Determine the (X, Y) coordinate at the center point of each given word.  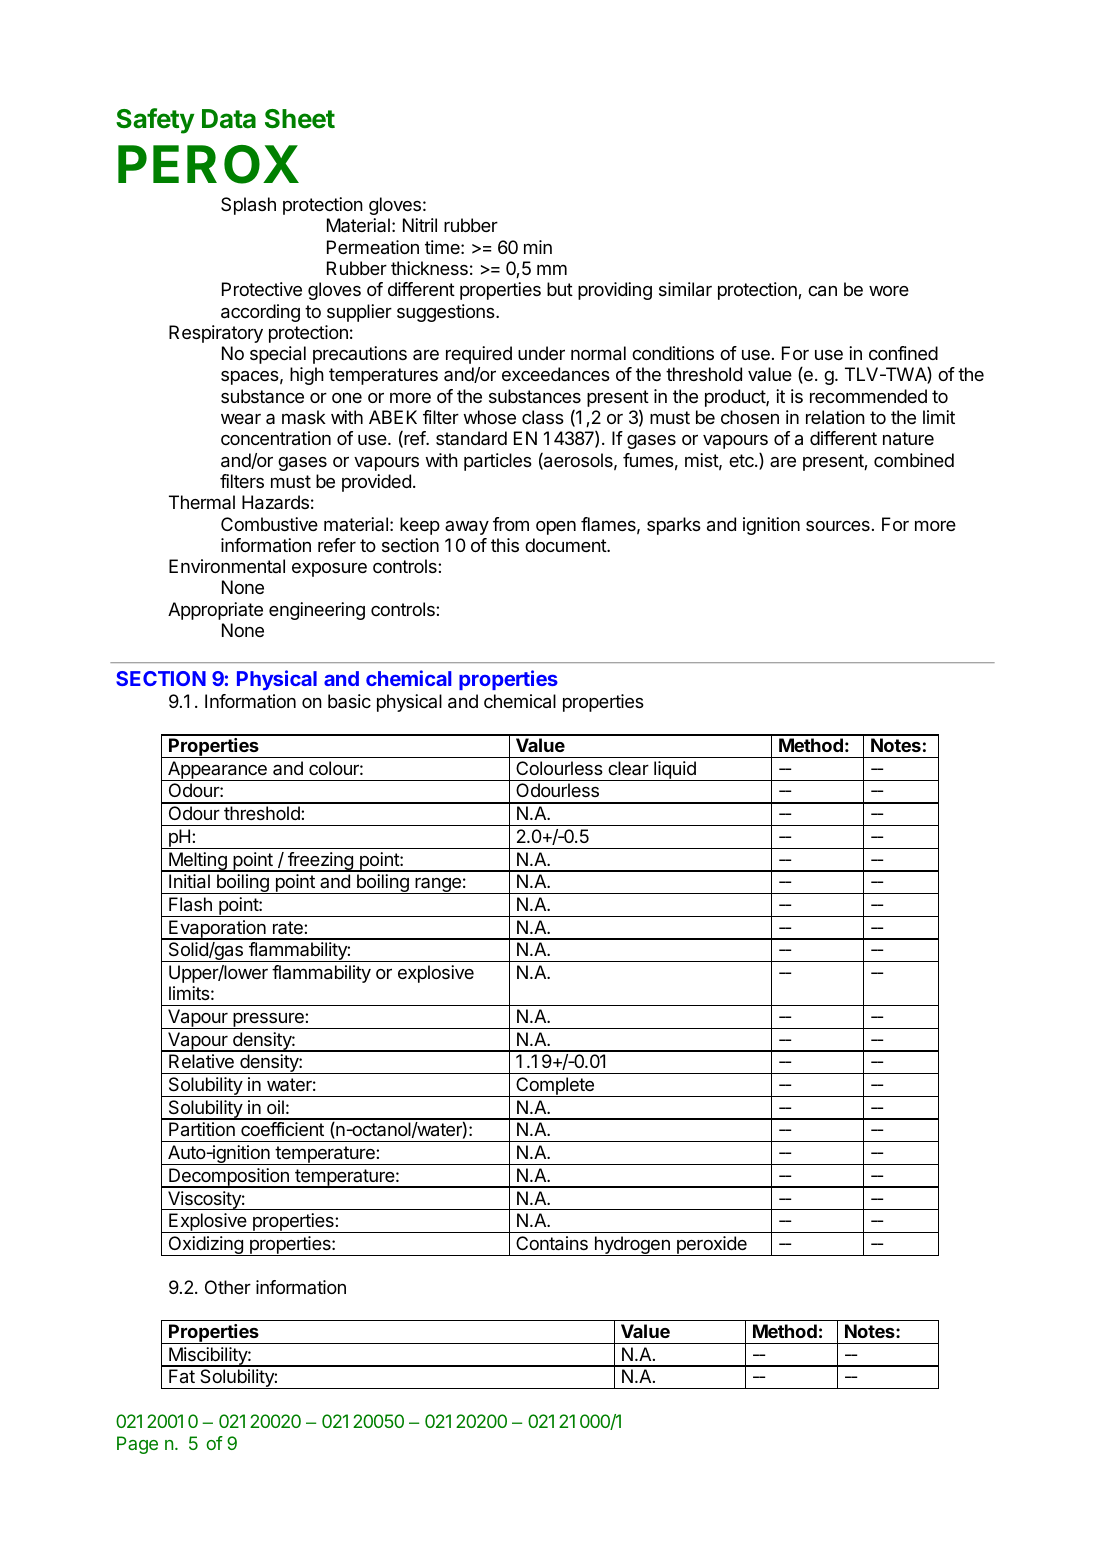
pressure (268, 1020)
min (538, 247)
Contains (552, 1243)
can (822, 291)
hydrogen (632, 1246)
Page (137, 1445)
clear (628, 768)
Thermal (202, 502)
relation (835, 417)
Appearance (217, 771)
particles (498, 462)
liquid (675, 771)
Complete (555, 1087)
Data (229, 119)
